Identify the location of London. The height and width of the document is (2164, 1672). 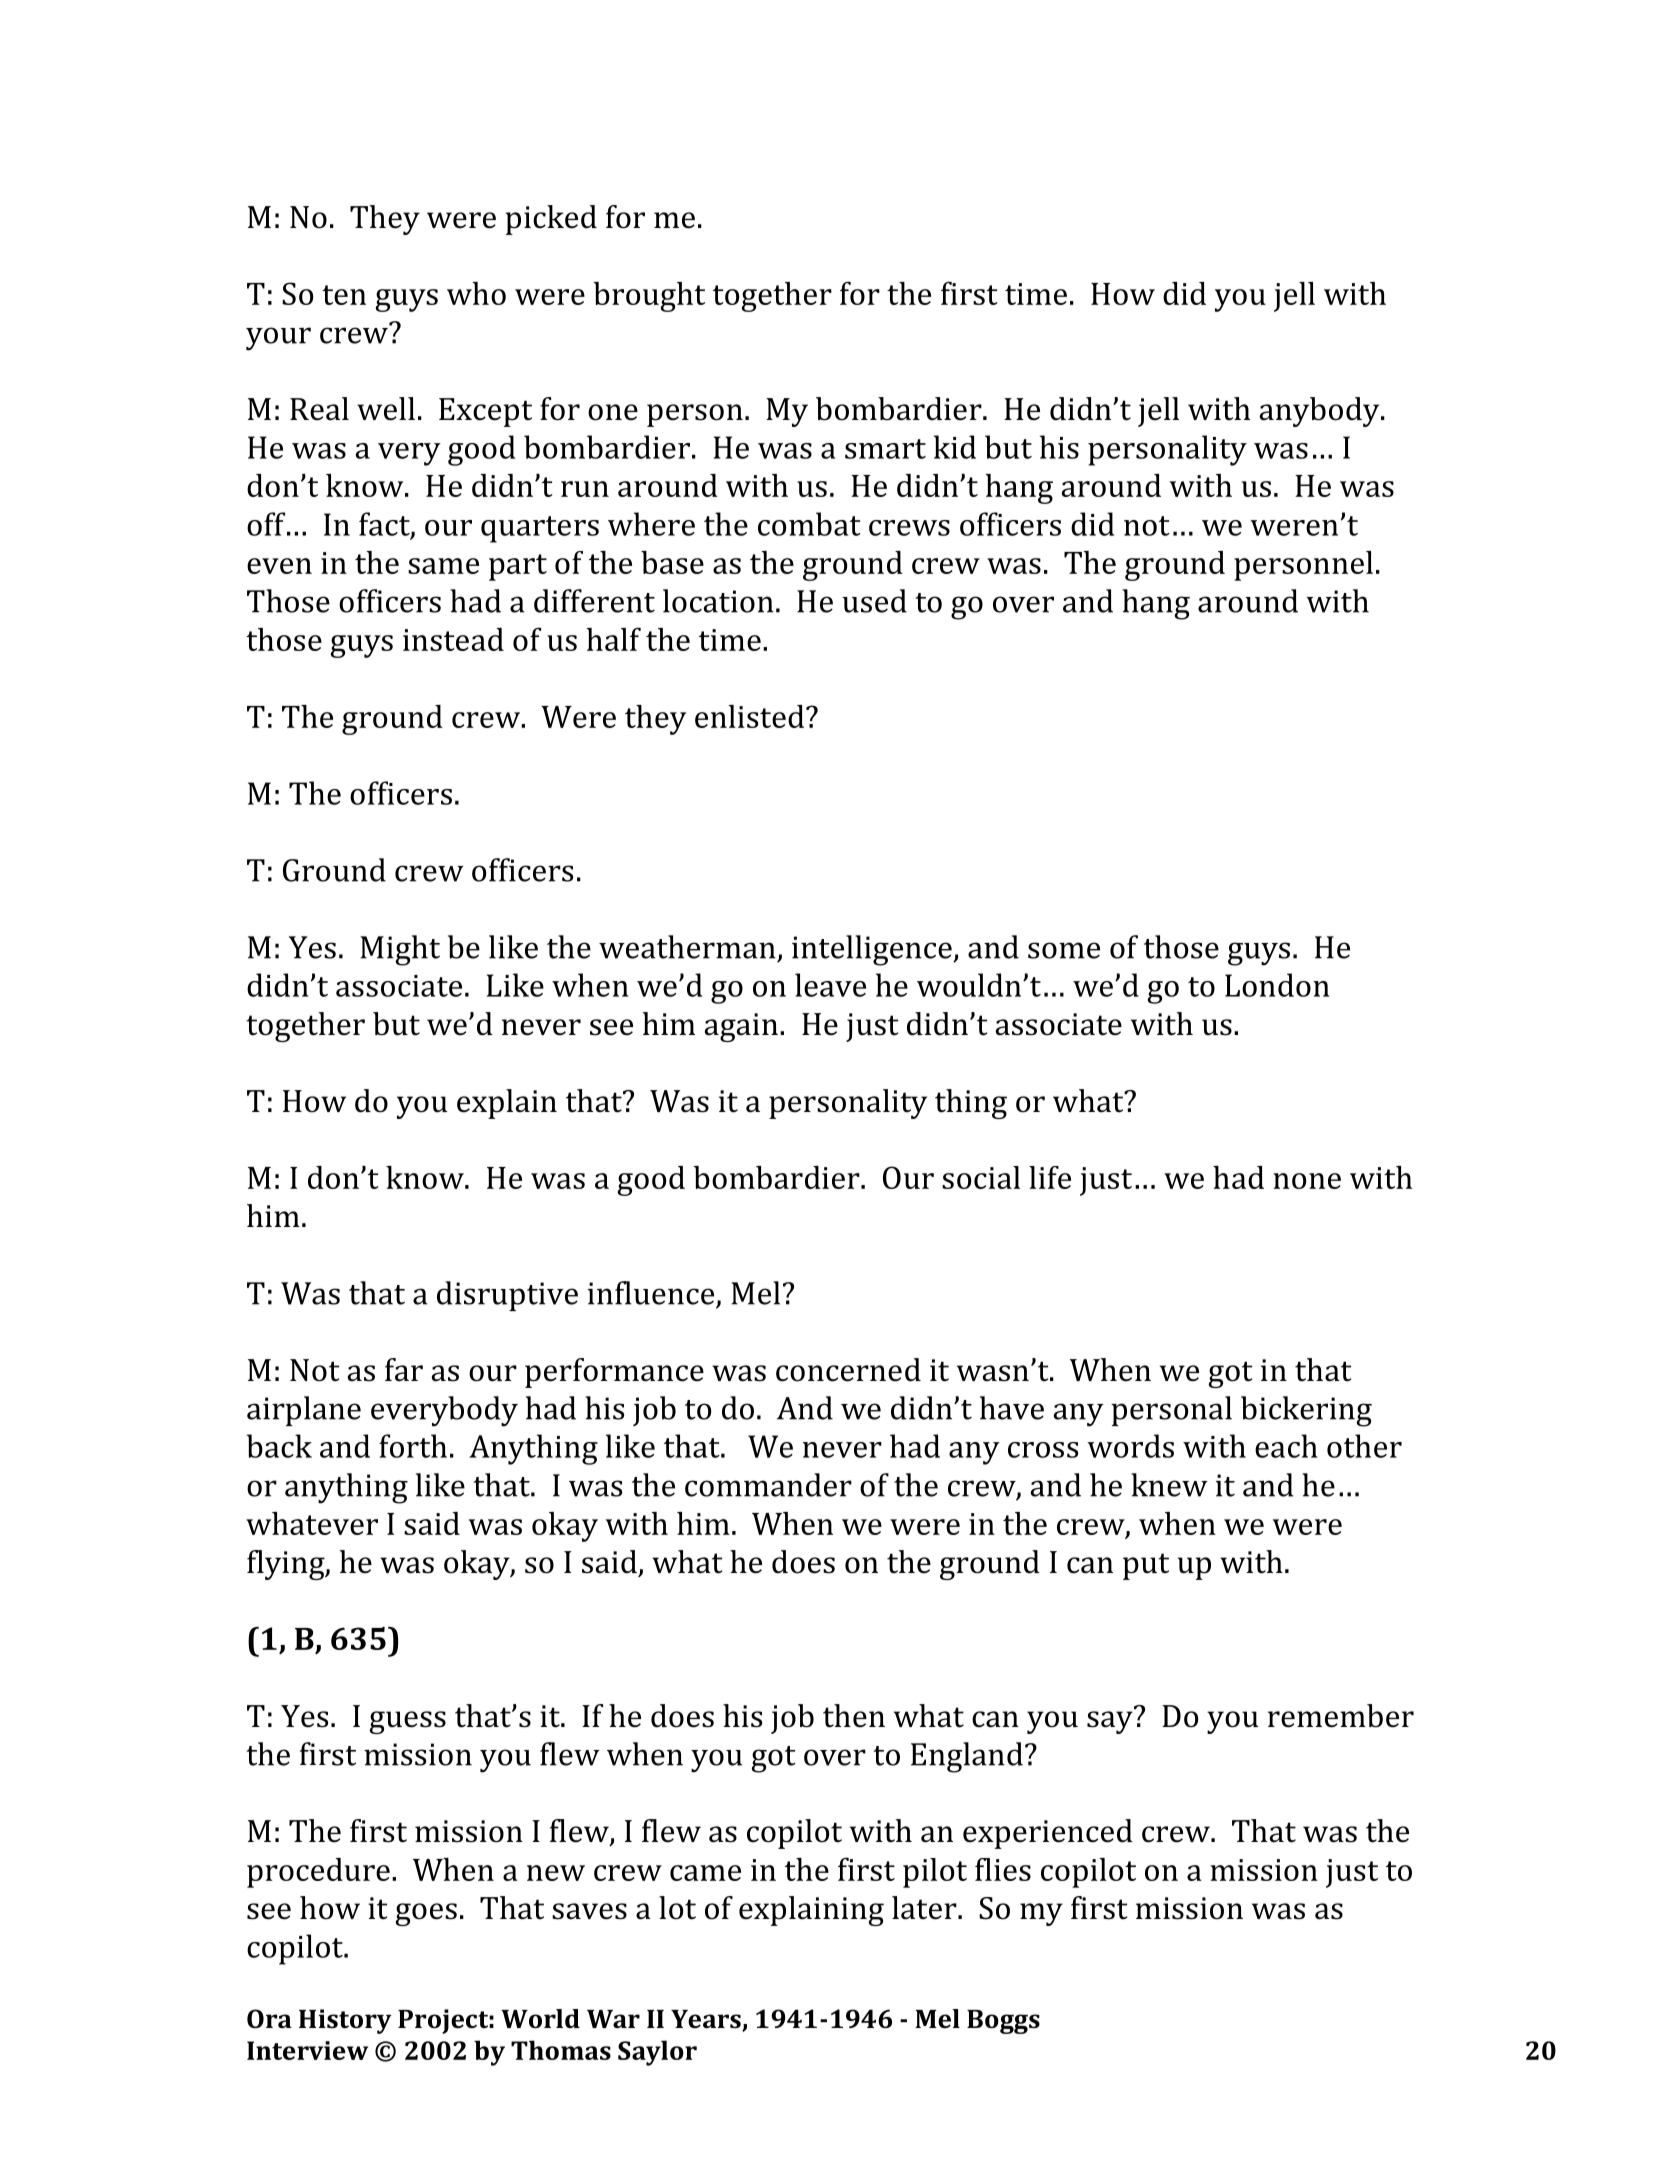
(1277, 985).
